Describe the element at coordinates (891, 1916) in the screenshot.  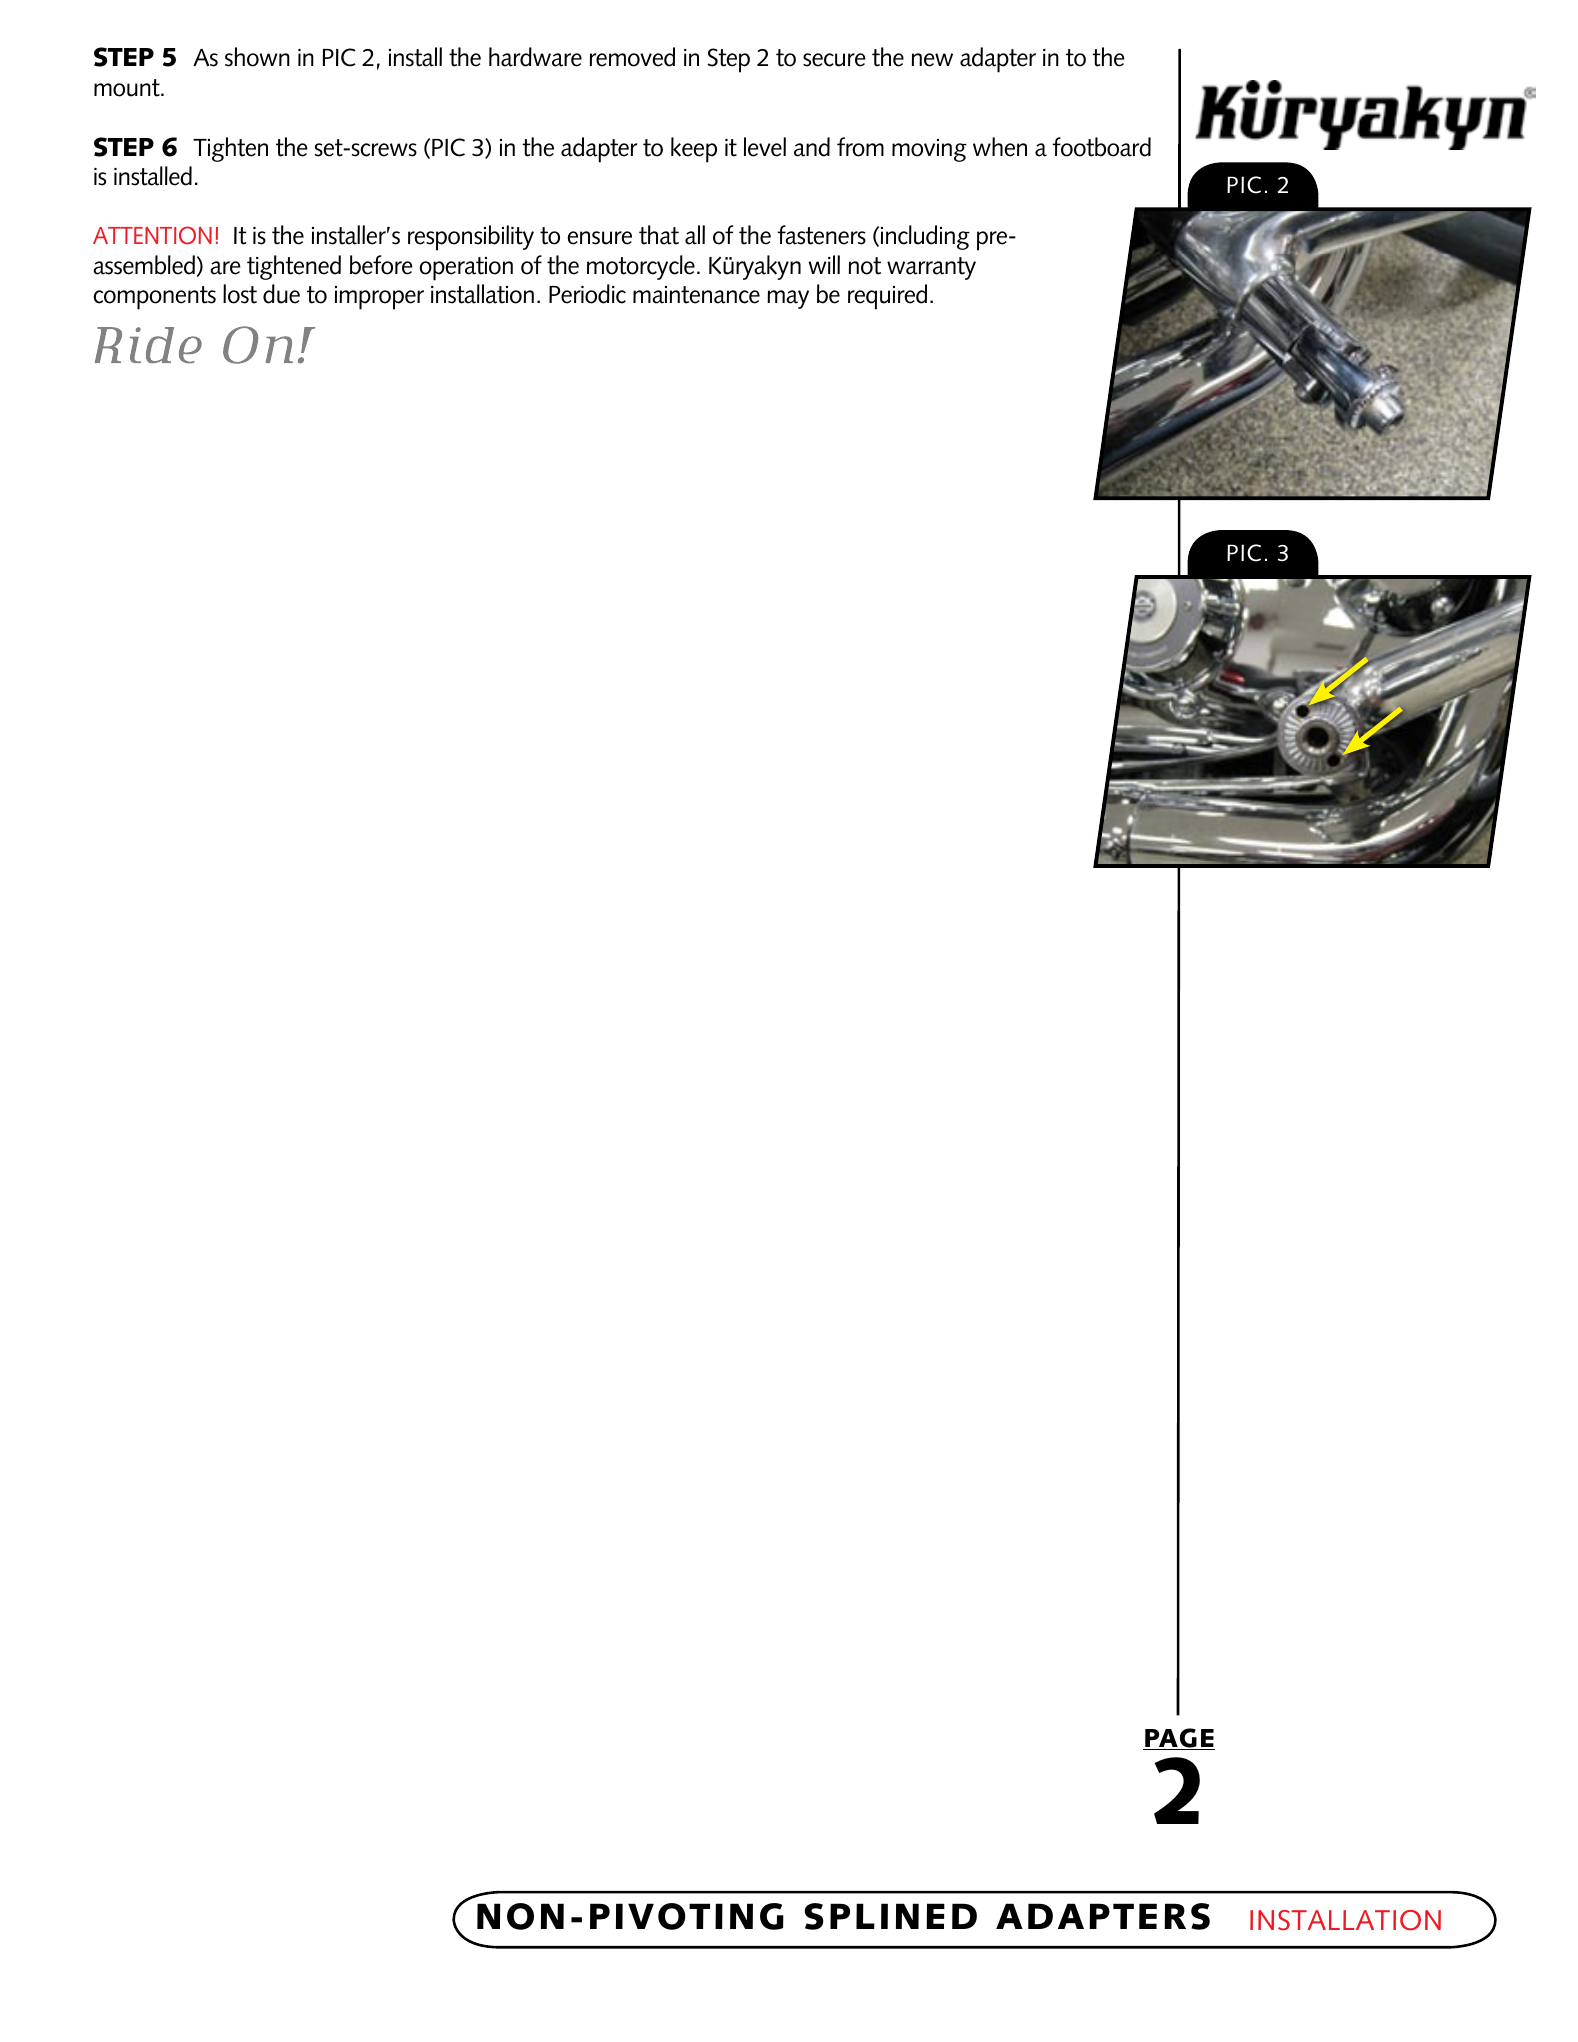
I see `splined` at that location.
